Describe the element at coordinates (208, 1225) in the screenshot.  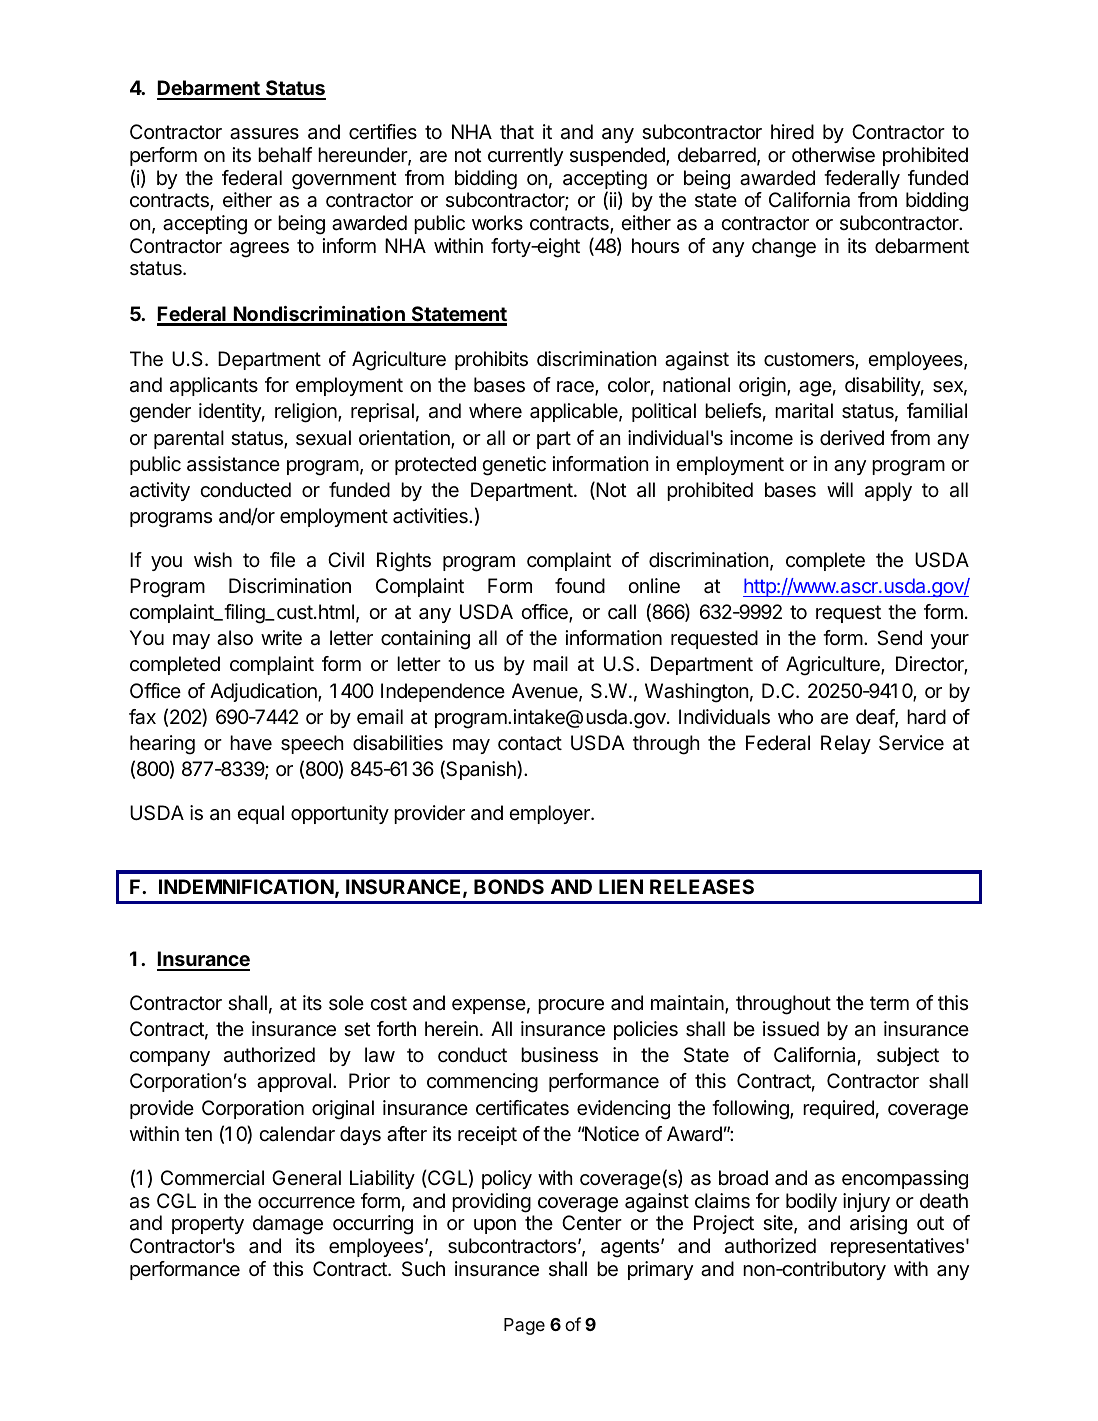
I see `property` at that location.
